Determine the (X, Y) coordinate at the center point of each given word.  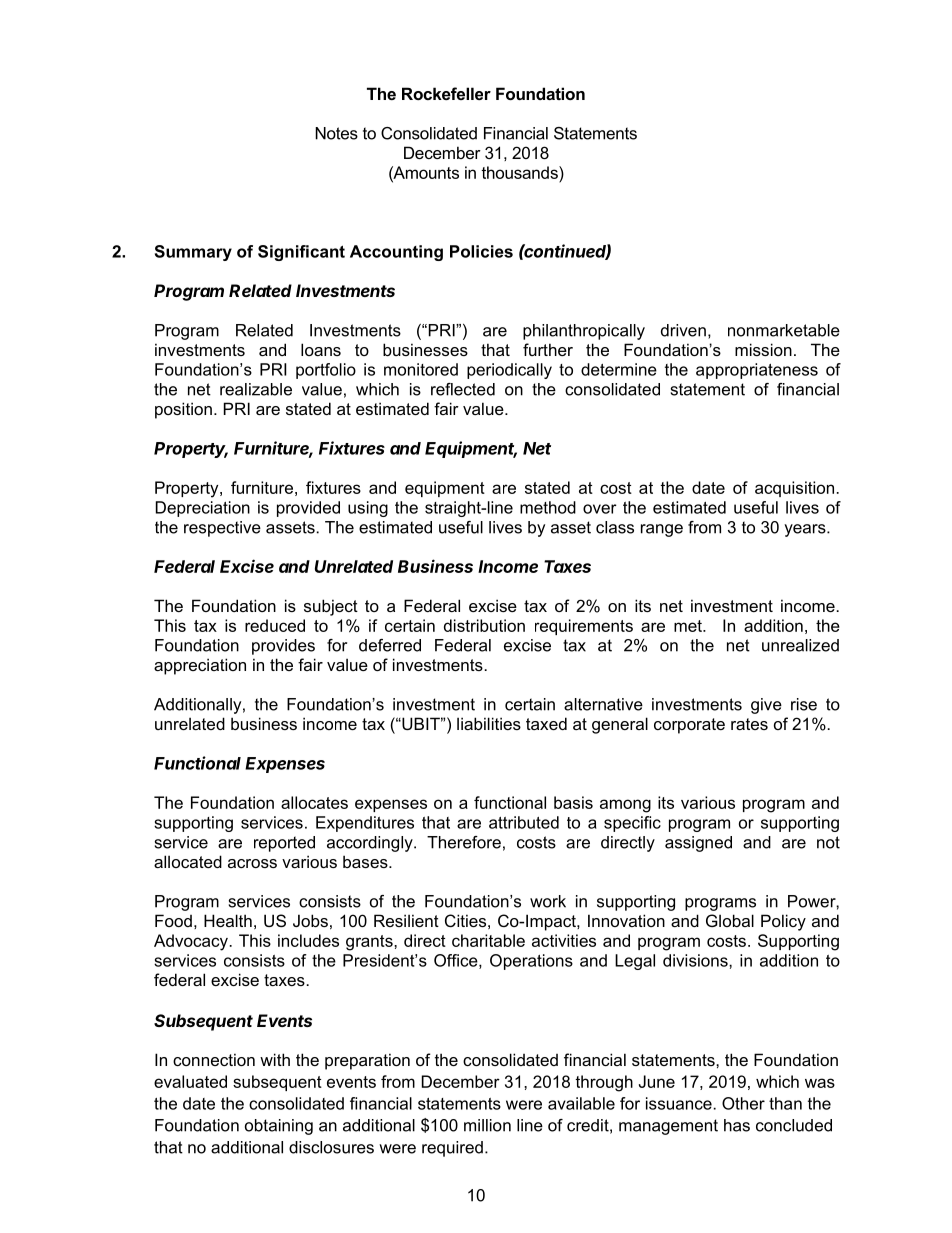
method (548, 507)
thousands (520, 172)
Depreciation (203, 509)
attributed (524, 822)
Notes (336, 133)
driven (683, 330)
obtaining (279, 1127)
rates (749, 724)
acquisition (796, 489)
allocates (314, 802)
